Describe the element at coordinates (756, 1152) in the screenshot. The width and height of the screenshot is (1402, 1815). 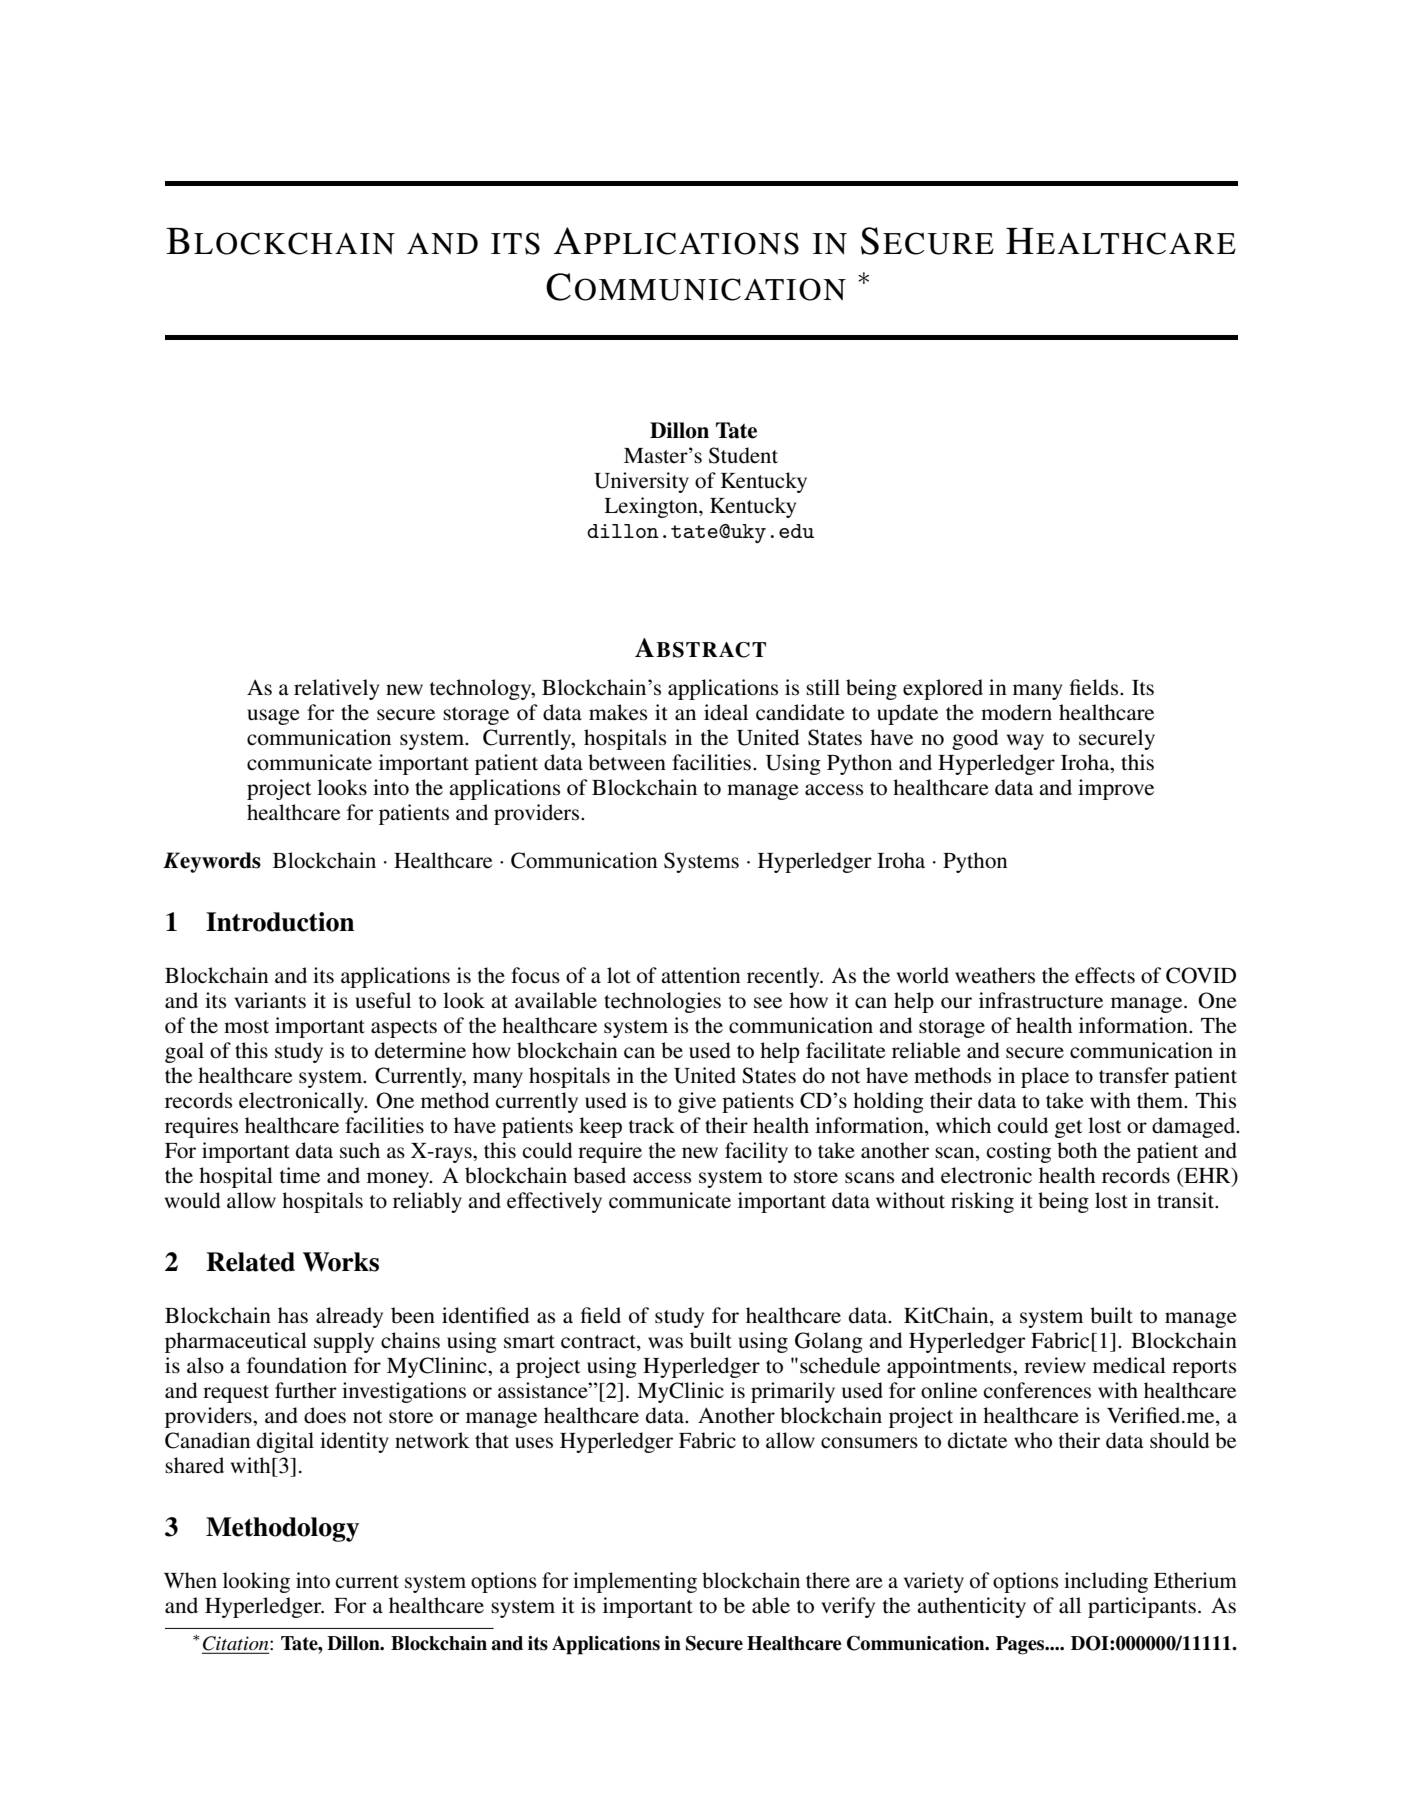
I see `facility` at that location.
